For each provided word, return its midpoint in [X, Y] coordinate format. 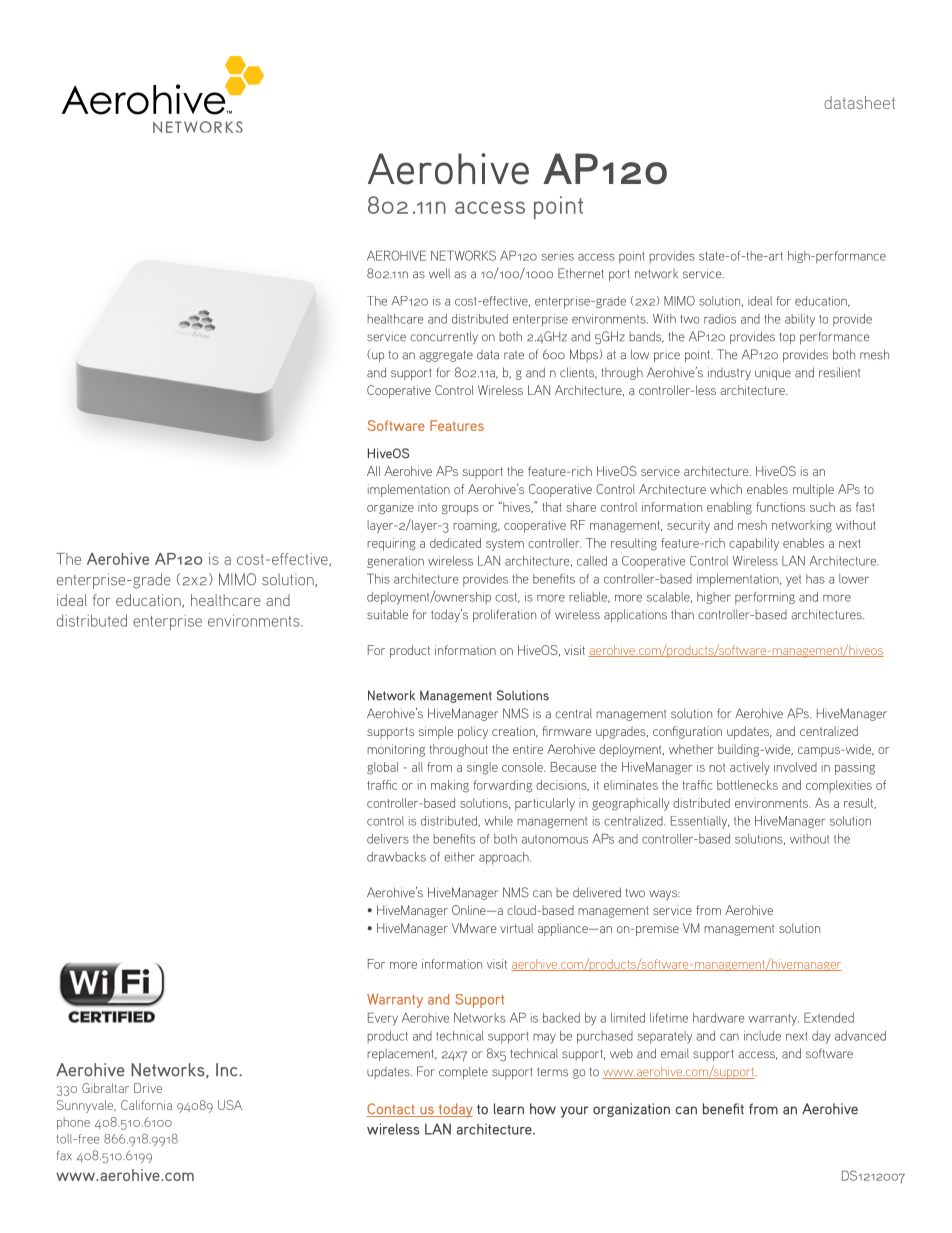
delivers [388, 839]
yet [793, 581]
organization [631, 1110]
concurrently [444, 337]
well [439, 273]
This [378, 578]
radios [720, 319]
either [459, 857]
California [146, 1105]
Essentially [700, 822]
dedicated [455, 543]
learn [509, 1109]
